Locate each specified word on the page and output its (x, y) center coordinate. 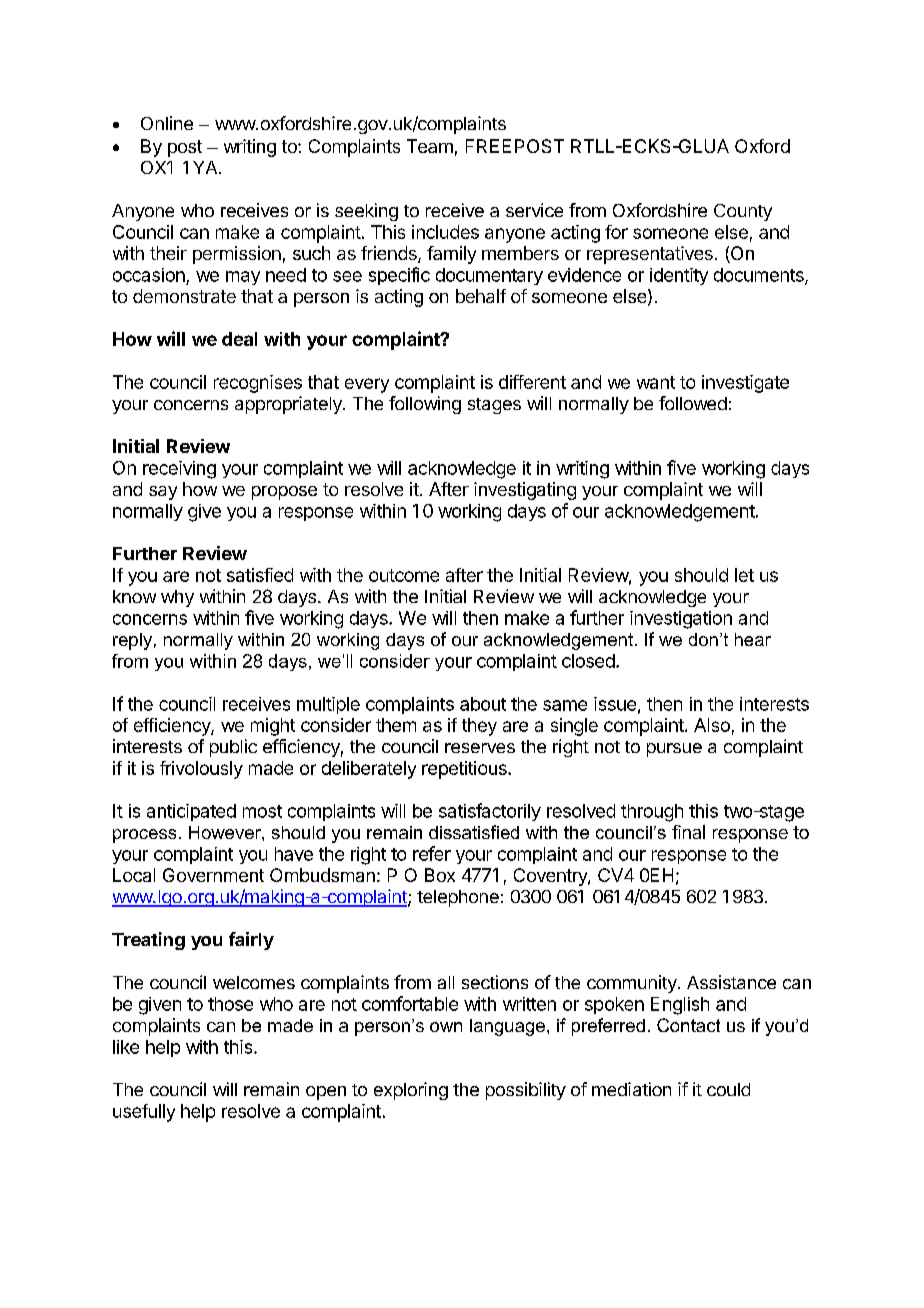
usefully (144, 1113)
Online (167, 123)
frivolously (201, 770)
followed (693, 403)
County (743, 212)
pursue (674, 750)
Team (430, 146)
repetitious (465, 770)
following (425, 405)
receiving (179, 470)
